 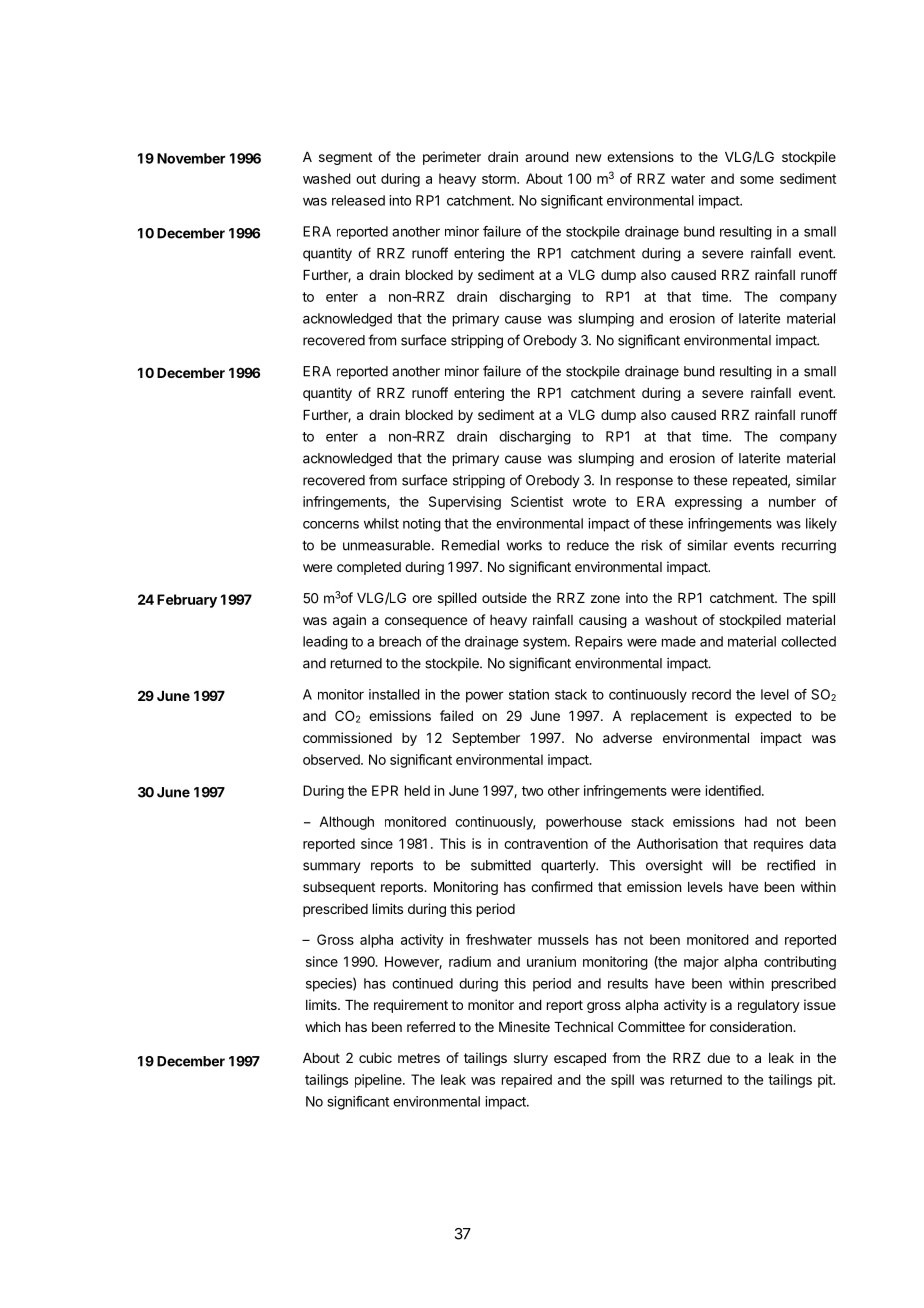 I want to click on September, so click(x=486, y=739).
